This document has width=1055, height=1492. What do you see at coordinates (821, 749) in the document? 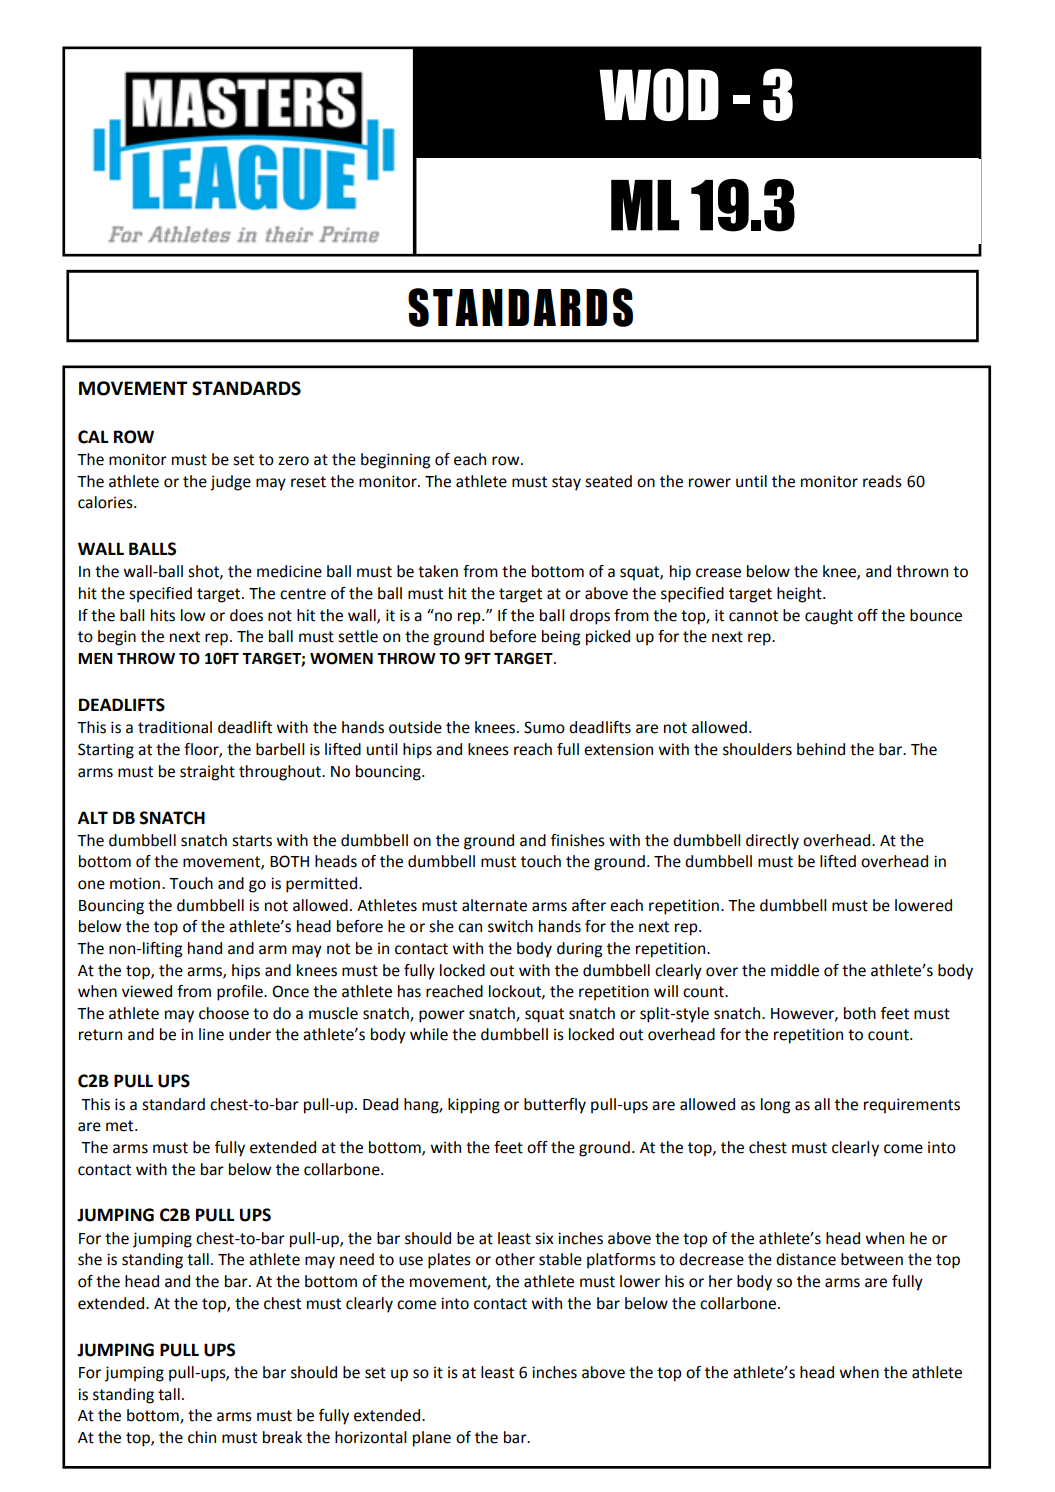
I see `behind` at bounding box center [821, 749].
